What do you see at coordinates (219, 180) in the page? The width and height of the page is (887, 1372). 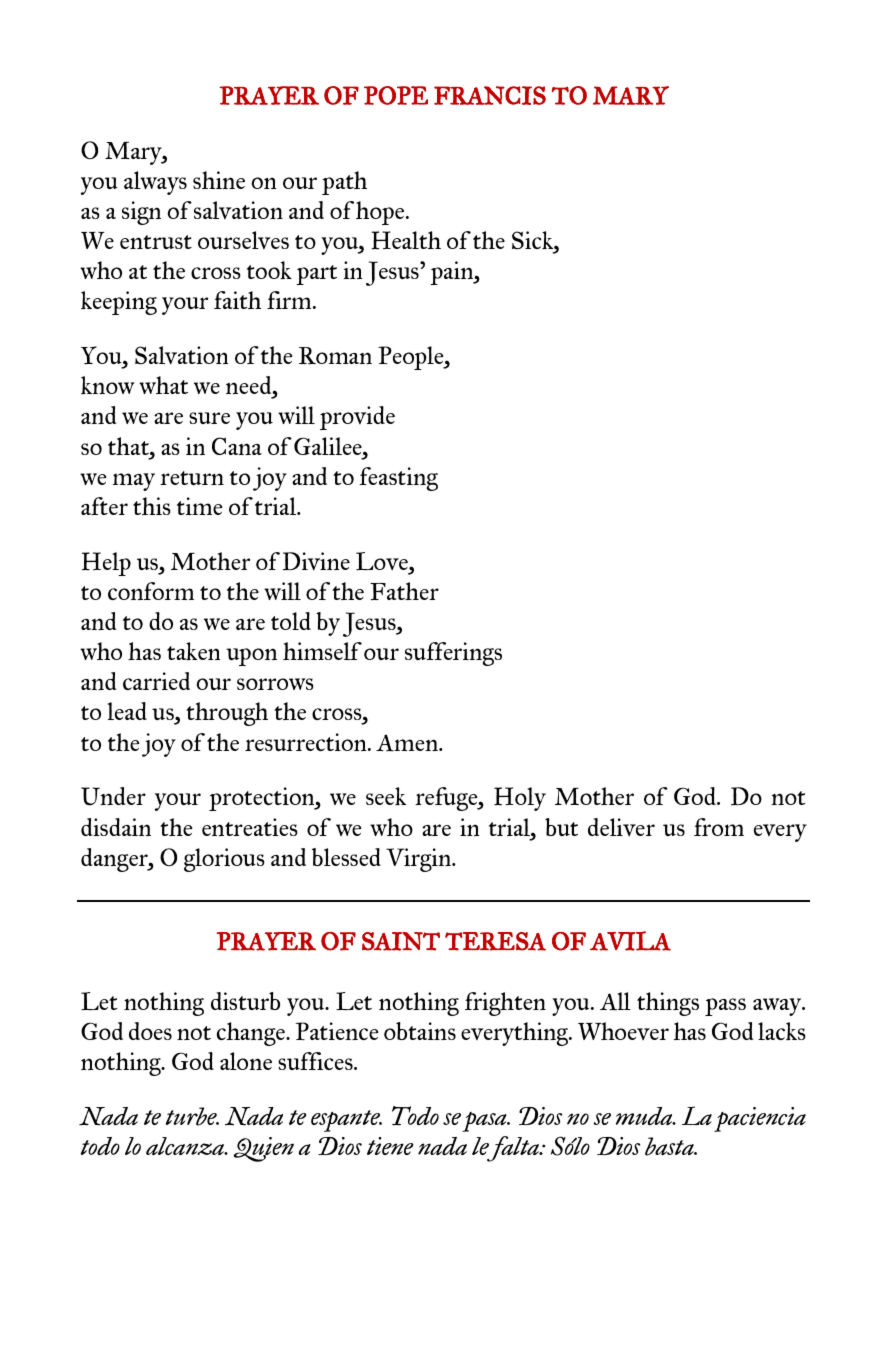 I see `shine` at bounding box center [219, 180].
